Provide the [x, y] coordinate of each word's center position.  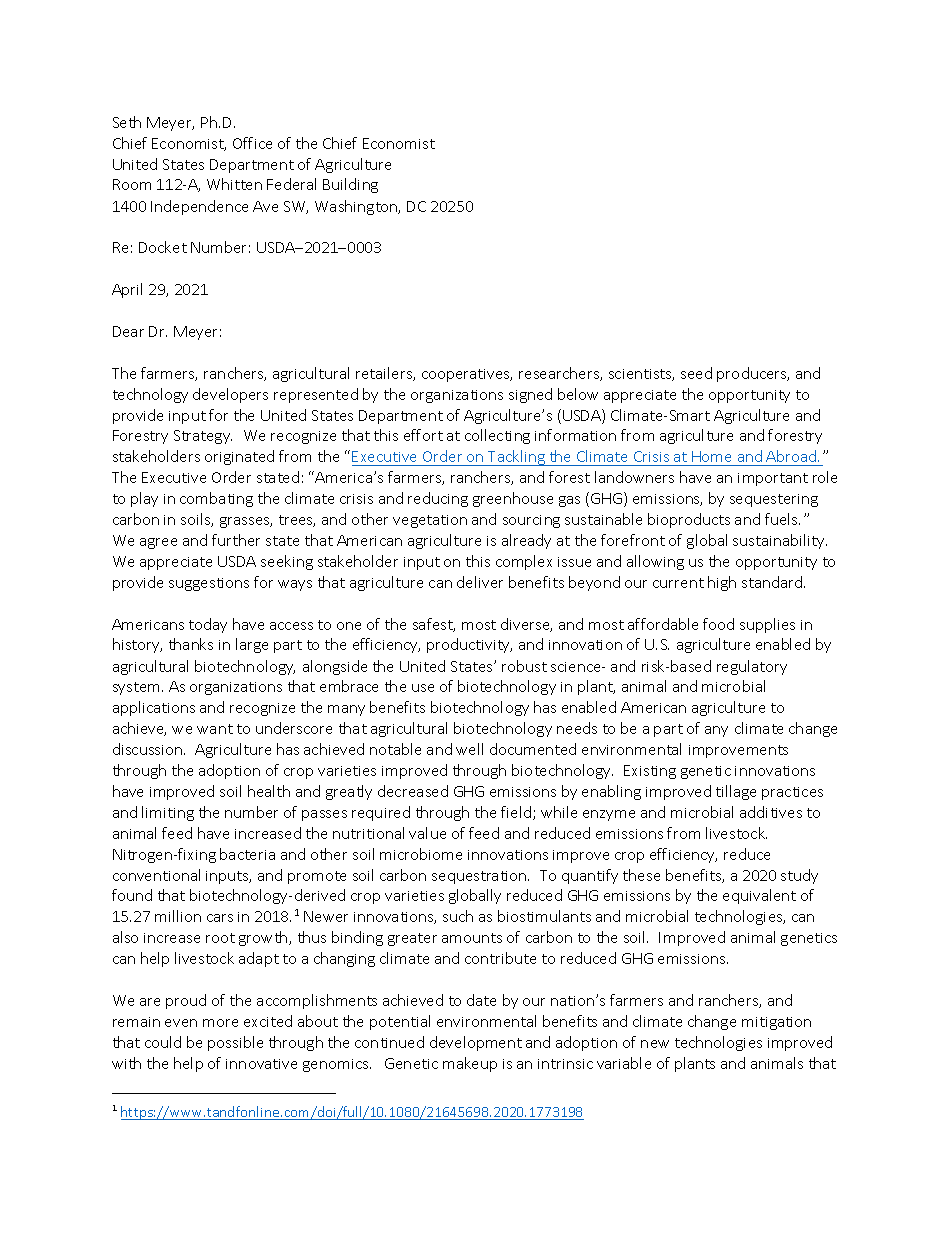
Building [350, 185]
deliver [480, 582]
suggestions [209, 584]
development [476, 1043]
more [220, 1023]
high [722, 583]
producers [753, 374]
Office [252, 143]
